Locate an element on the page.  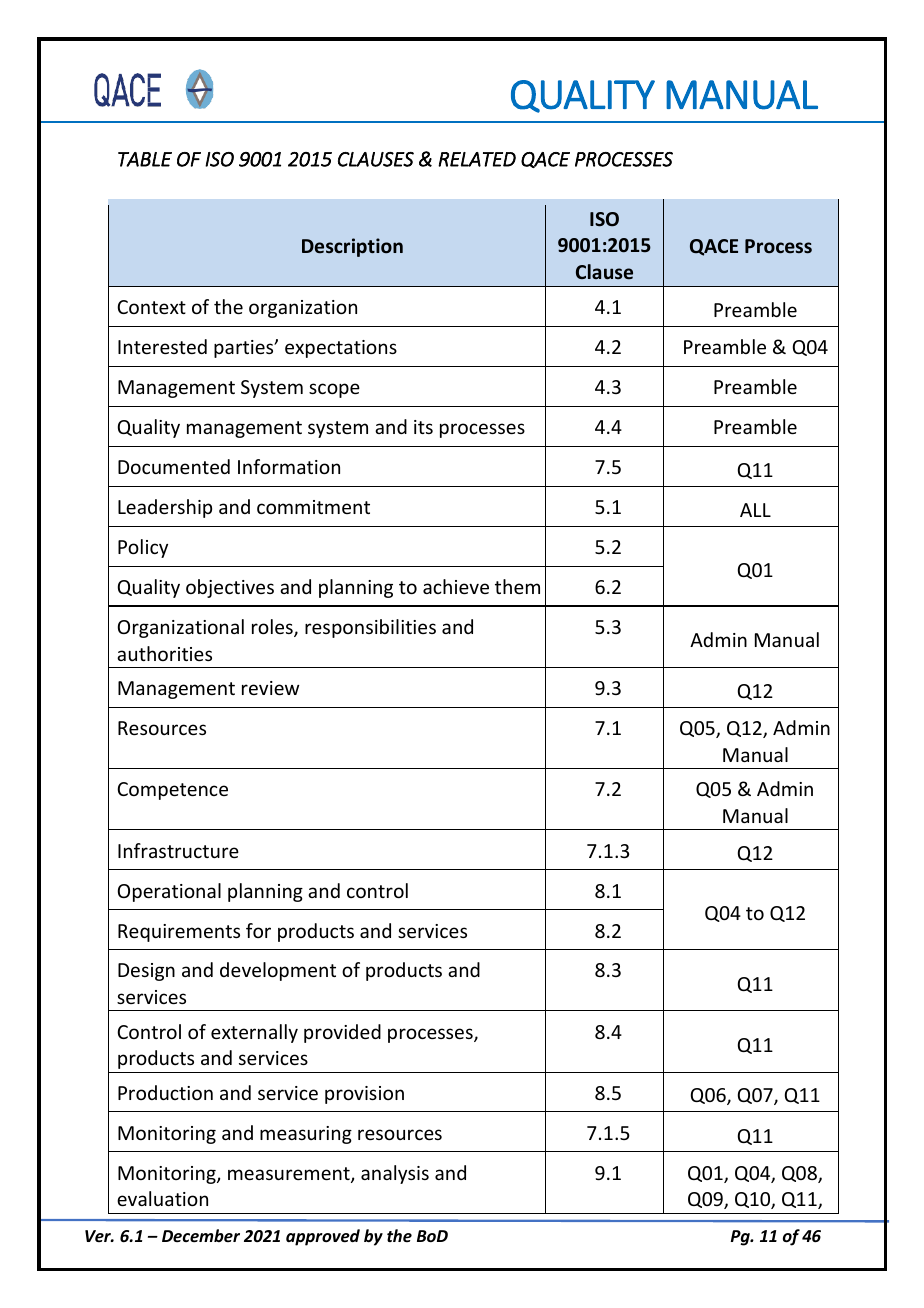
RELATED is located at coordinates (477, 159).
